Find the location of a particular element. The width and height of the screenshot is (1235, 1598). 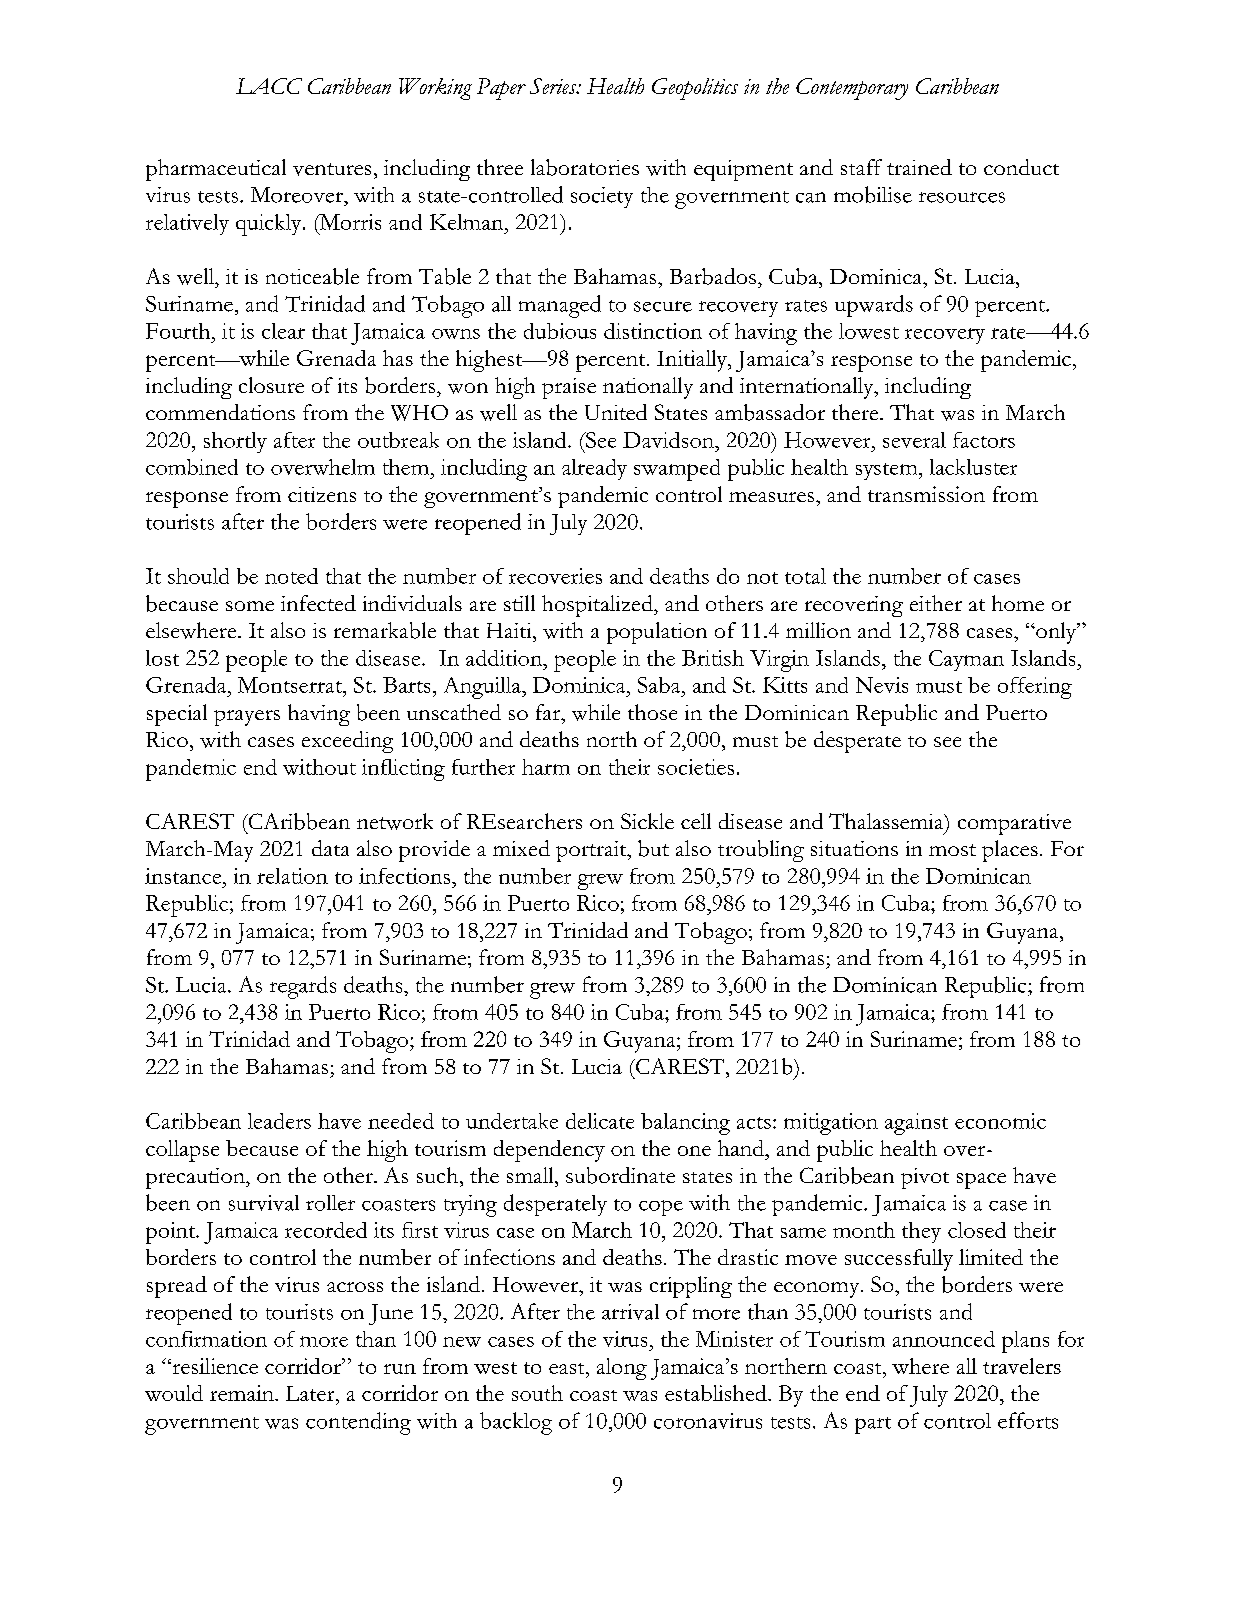

remain is located at coordinates (243, 1393).
